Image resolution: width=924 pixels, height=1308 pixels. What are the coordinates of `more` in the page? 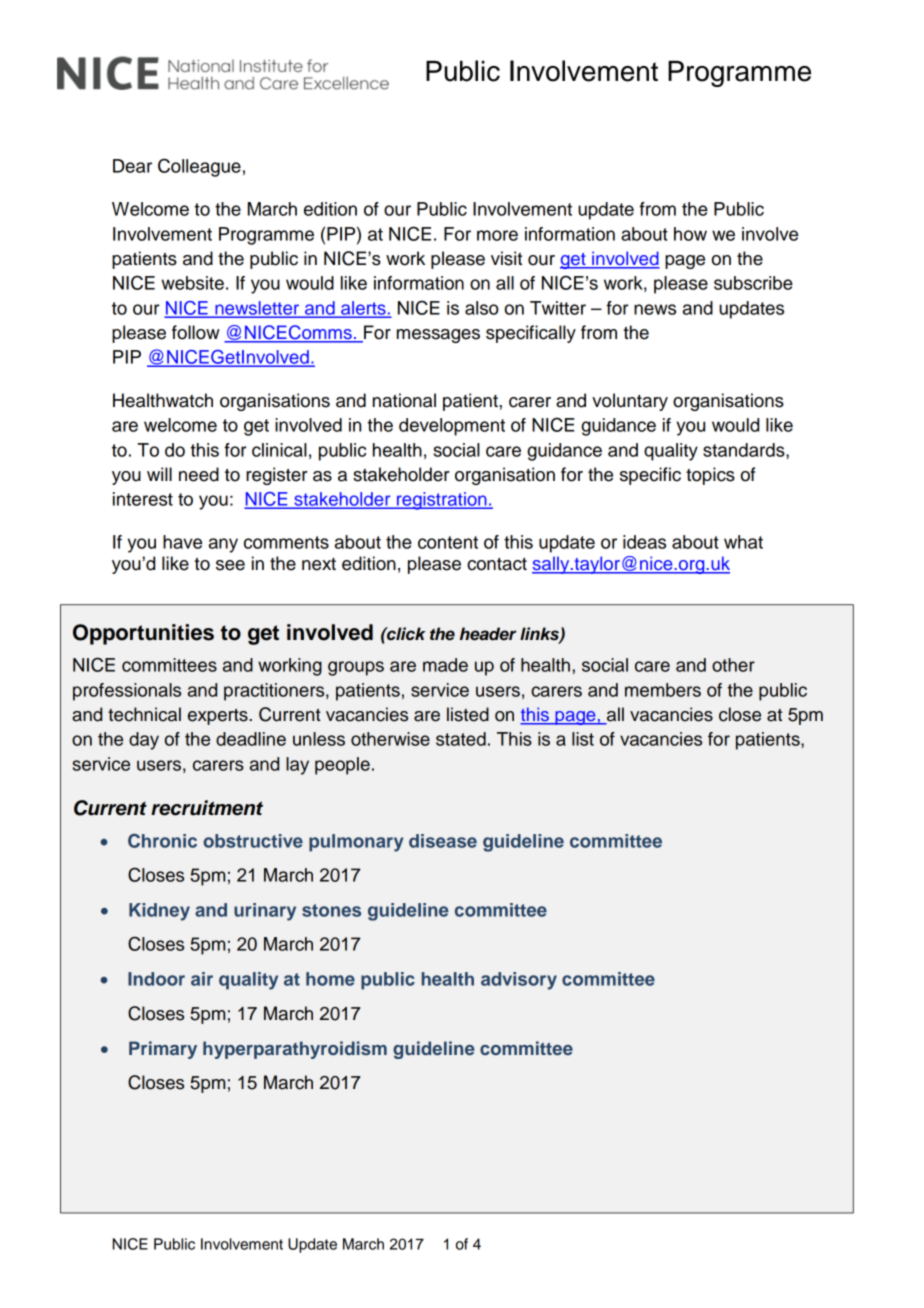 It's located at (497, 235).
